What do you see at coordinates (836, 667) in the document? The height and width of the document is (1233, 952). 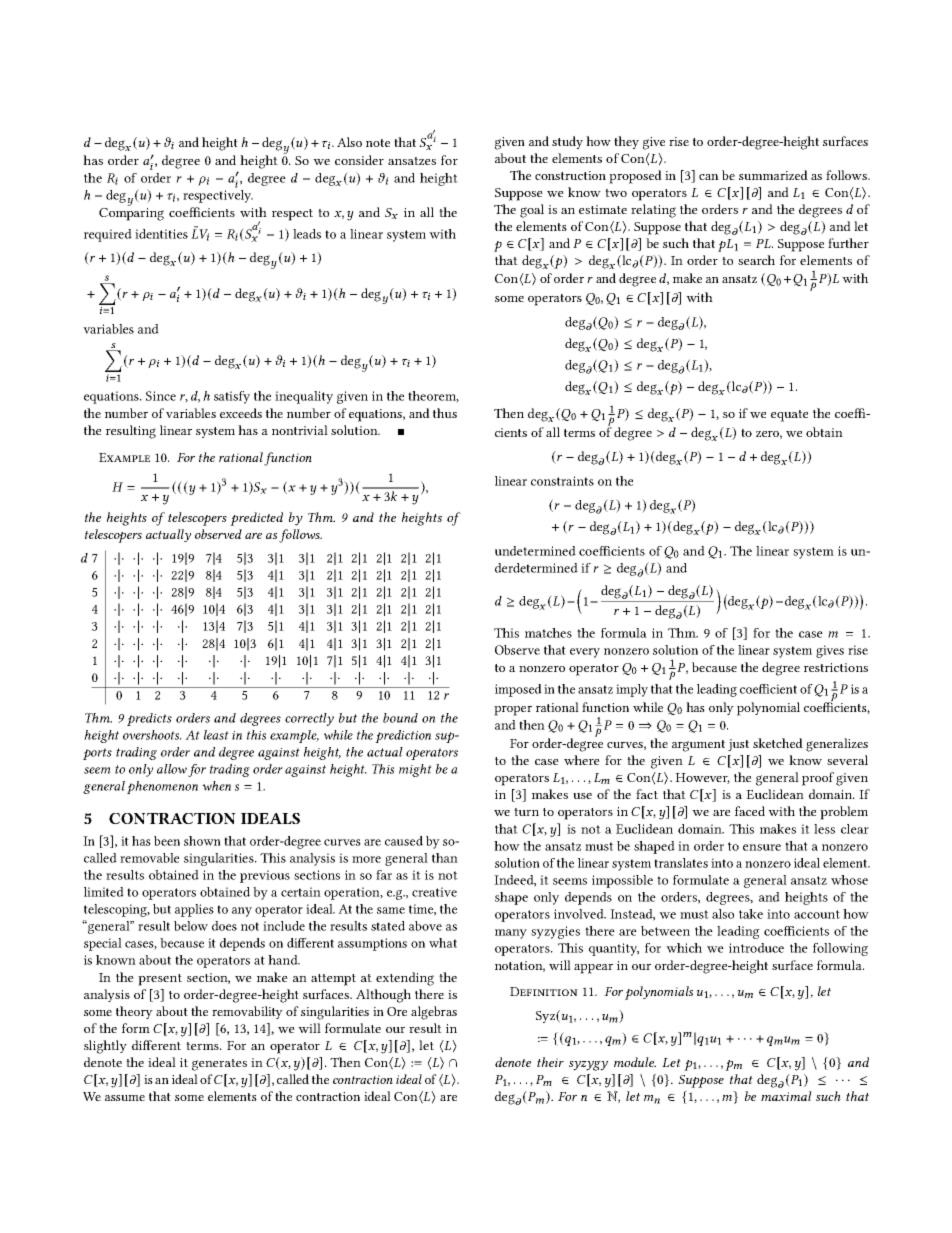 I see `restrictions` at bounding box center [836, 667].
